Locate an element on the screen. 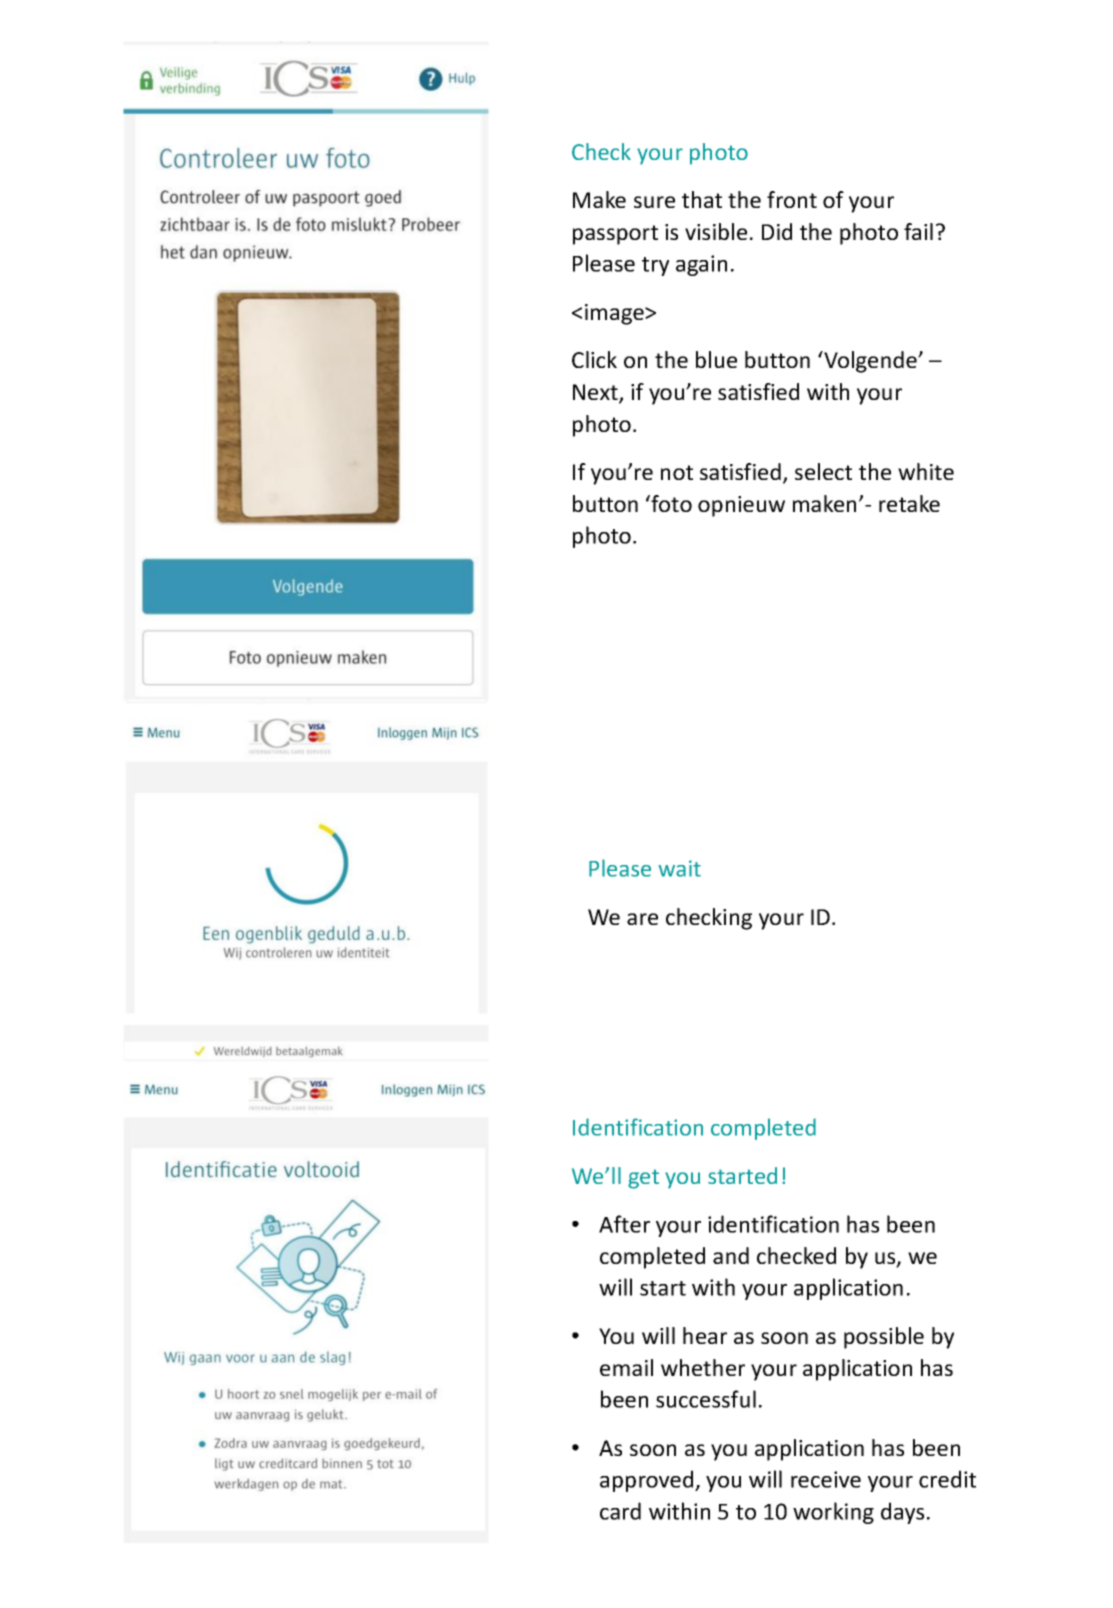 This screenshot has width=1113, height=1608. passport is located at coordinates (615, 235).
